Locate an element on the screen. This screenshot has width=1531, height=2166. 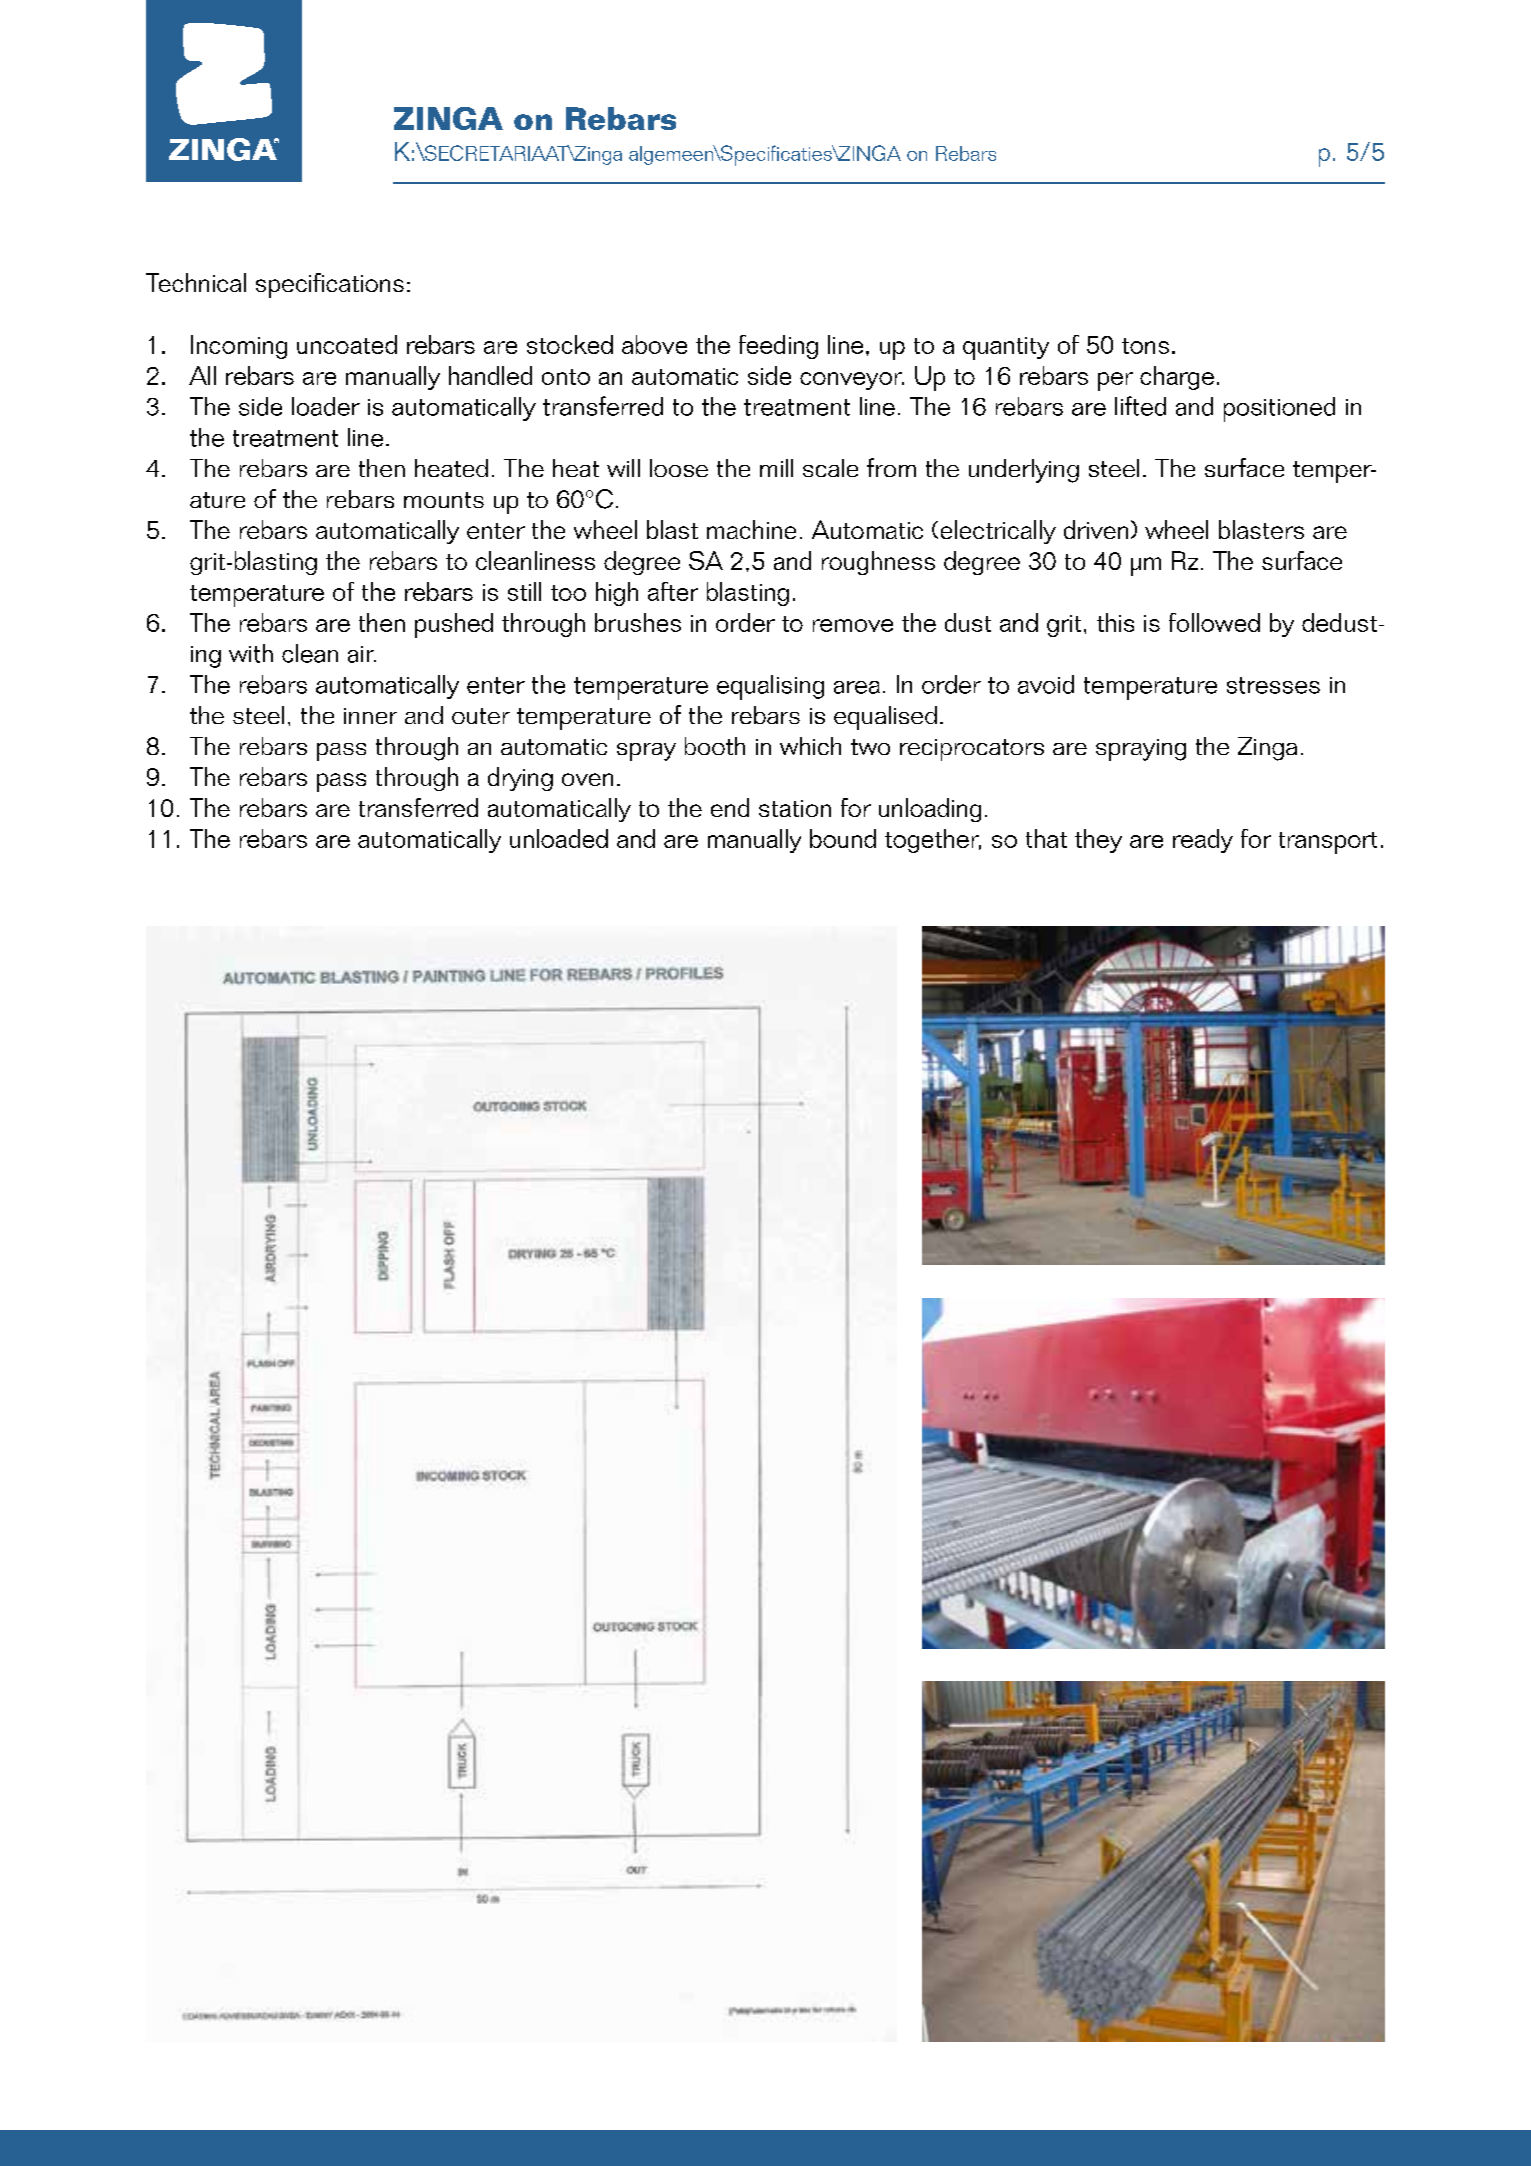
roughness is located at coordinates (878, 563).
